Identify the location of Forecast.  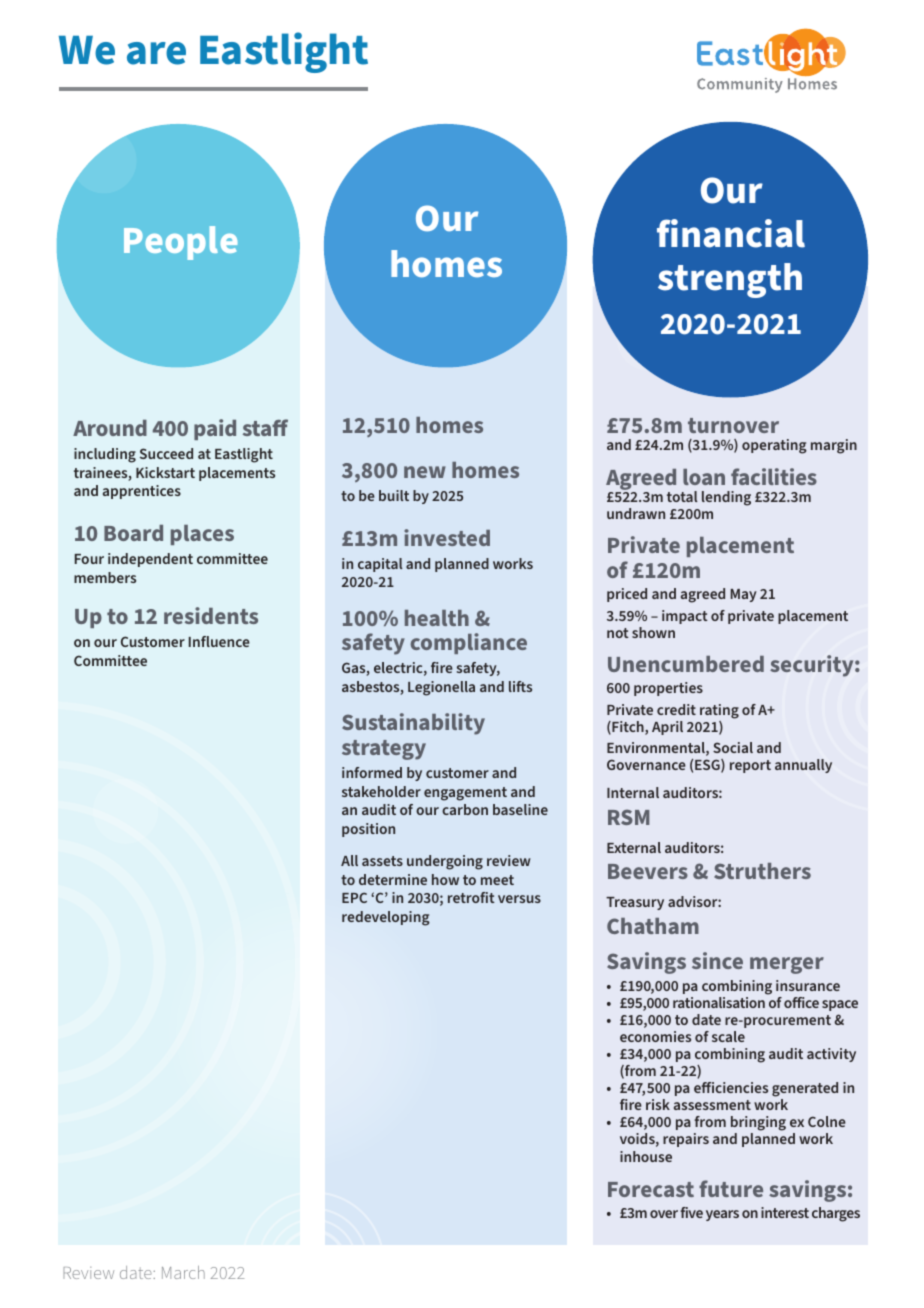
(651, 1189).
